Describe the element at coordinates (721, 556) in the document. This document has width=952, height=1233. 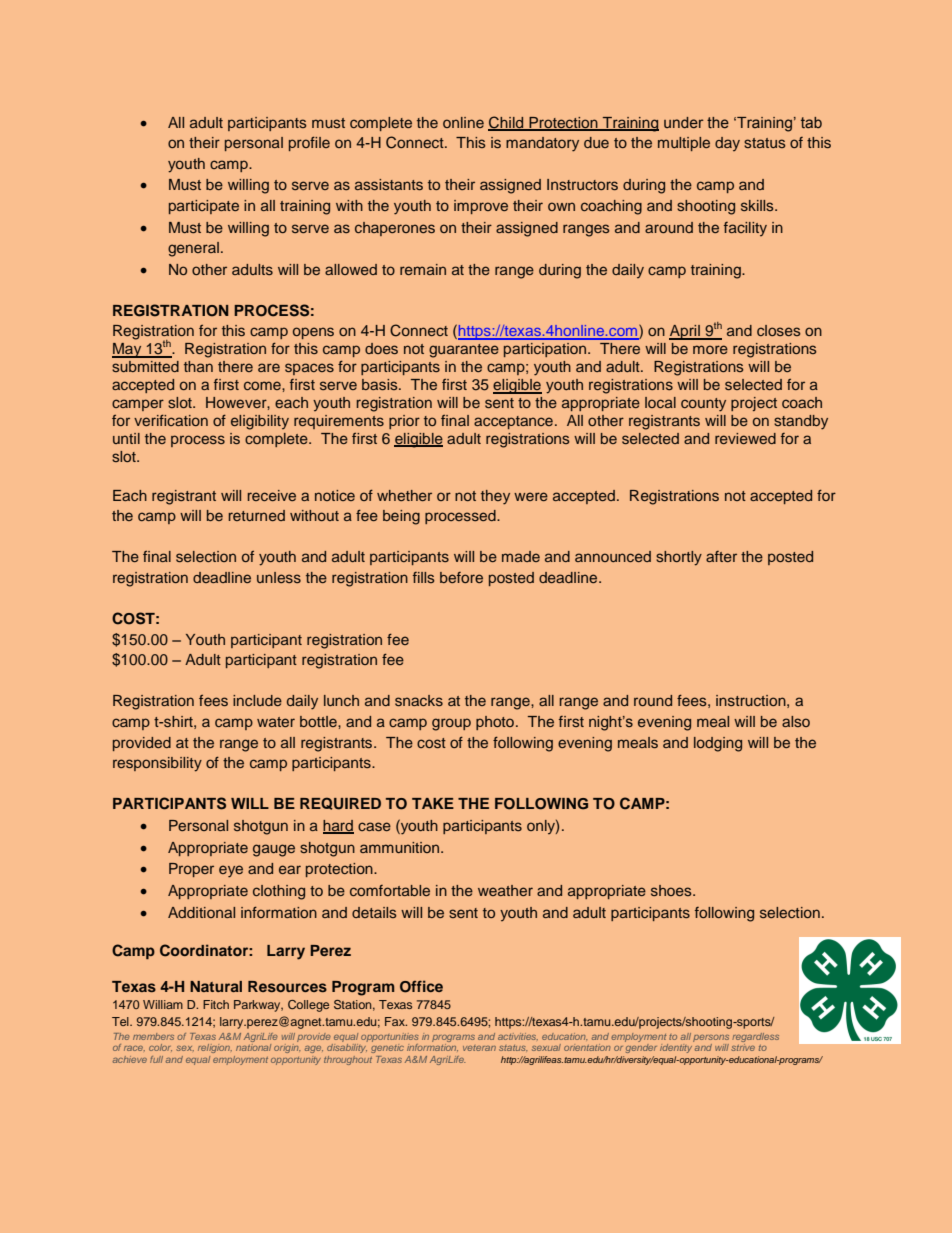
I see `after` at that location.
